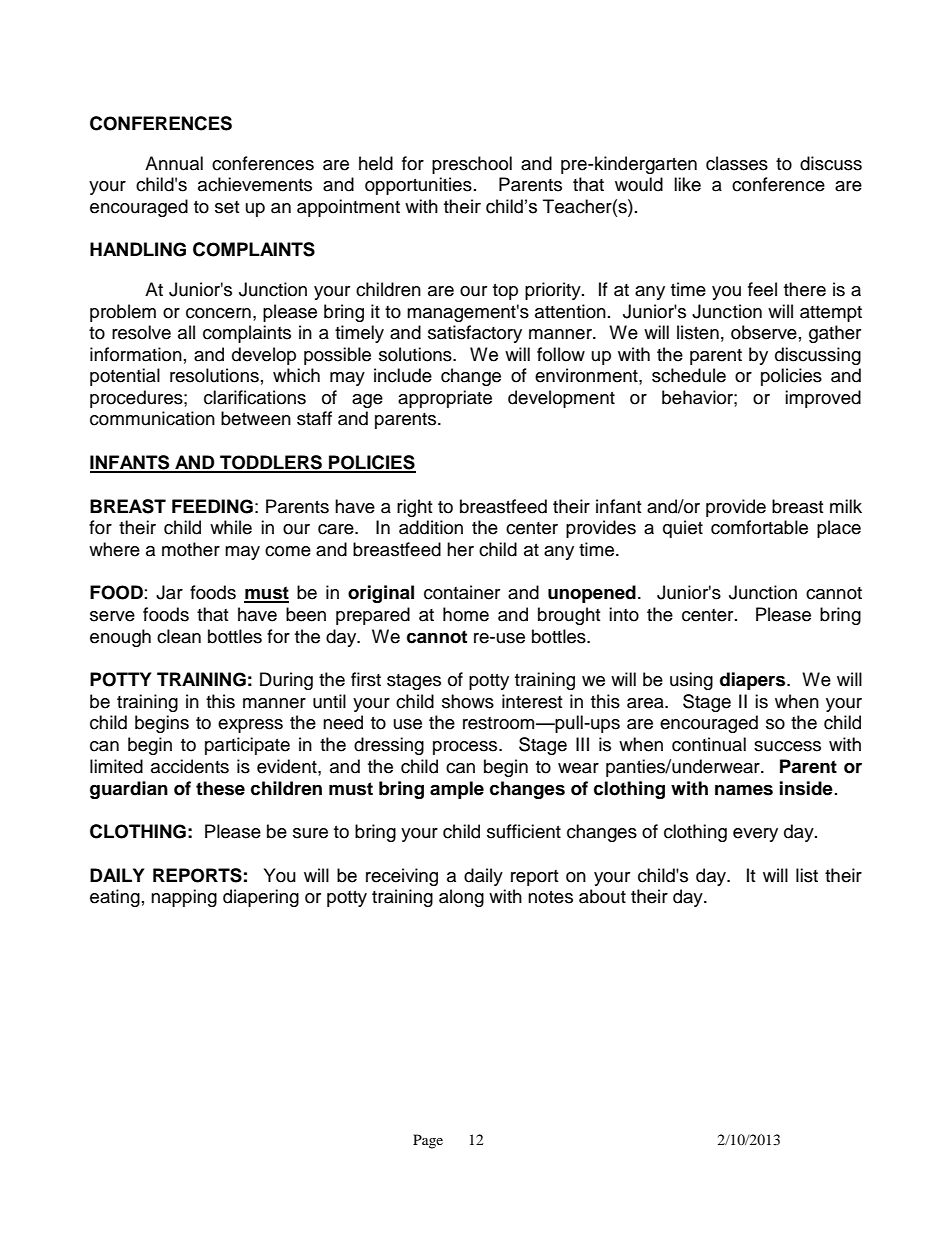 The width and height of the screenshot is (952, 1233). I want to click on comfortable, so click(759, 527).
